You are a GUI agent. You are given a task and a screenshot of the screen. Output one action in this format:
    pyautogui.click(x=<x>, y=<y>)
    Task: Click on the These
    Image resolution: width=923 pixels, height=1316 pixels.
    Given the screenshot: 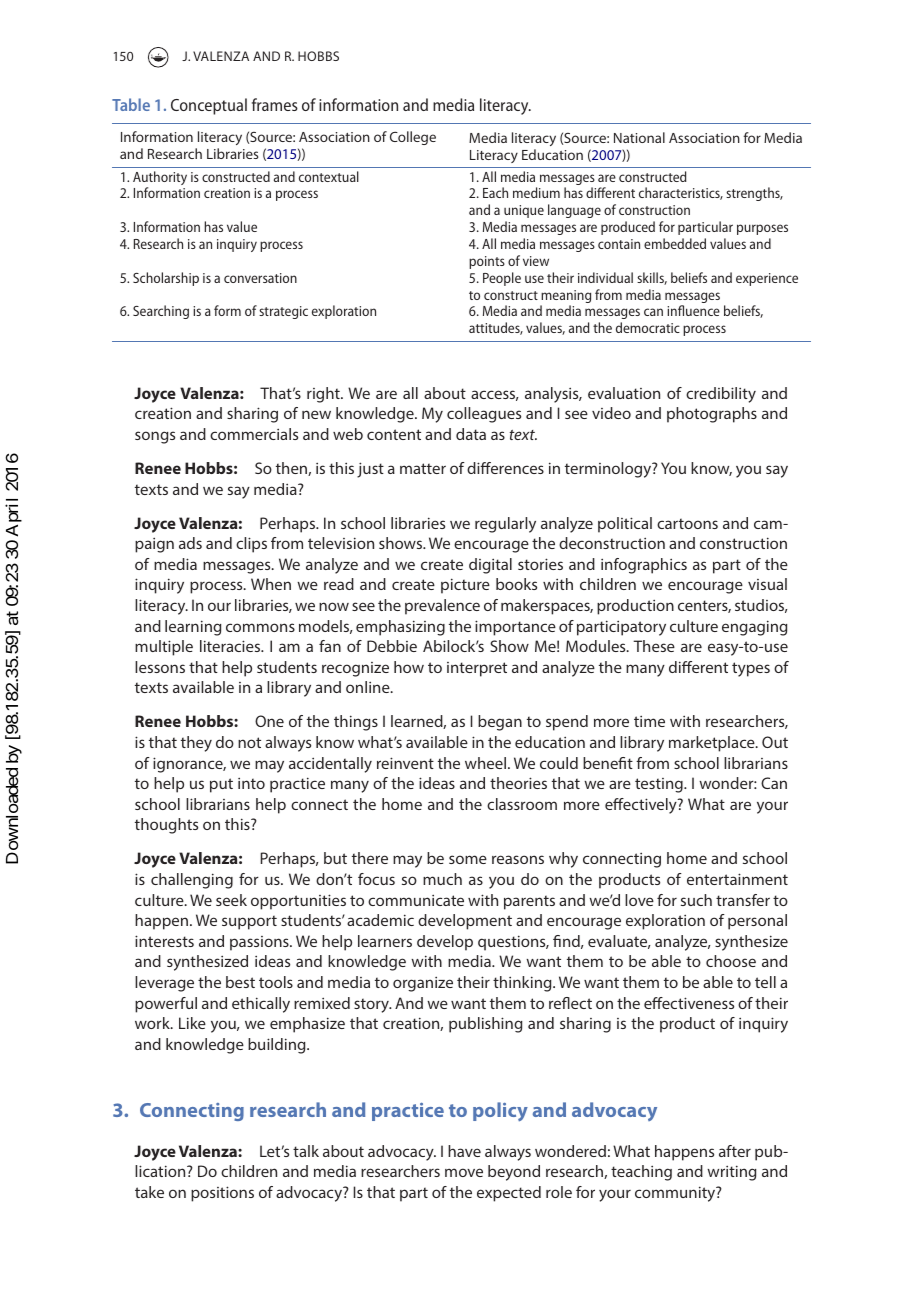 What is the action you would take?
    pyautogui.click(x=654, y=646)
